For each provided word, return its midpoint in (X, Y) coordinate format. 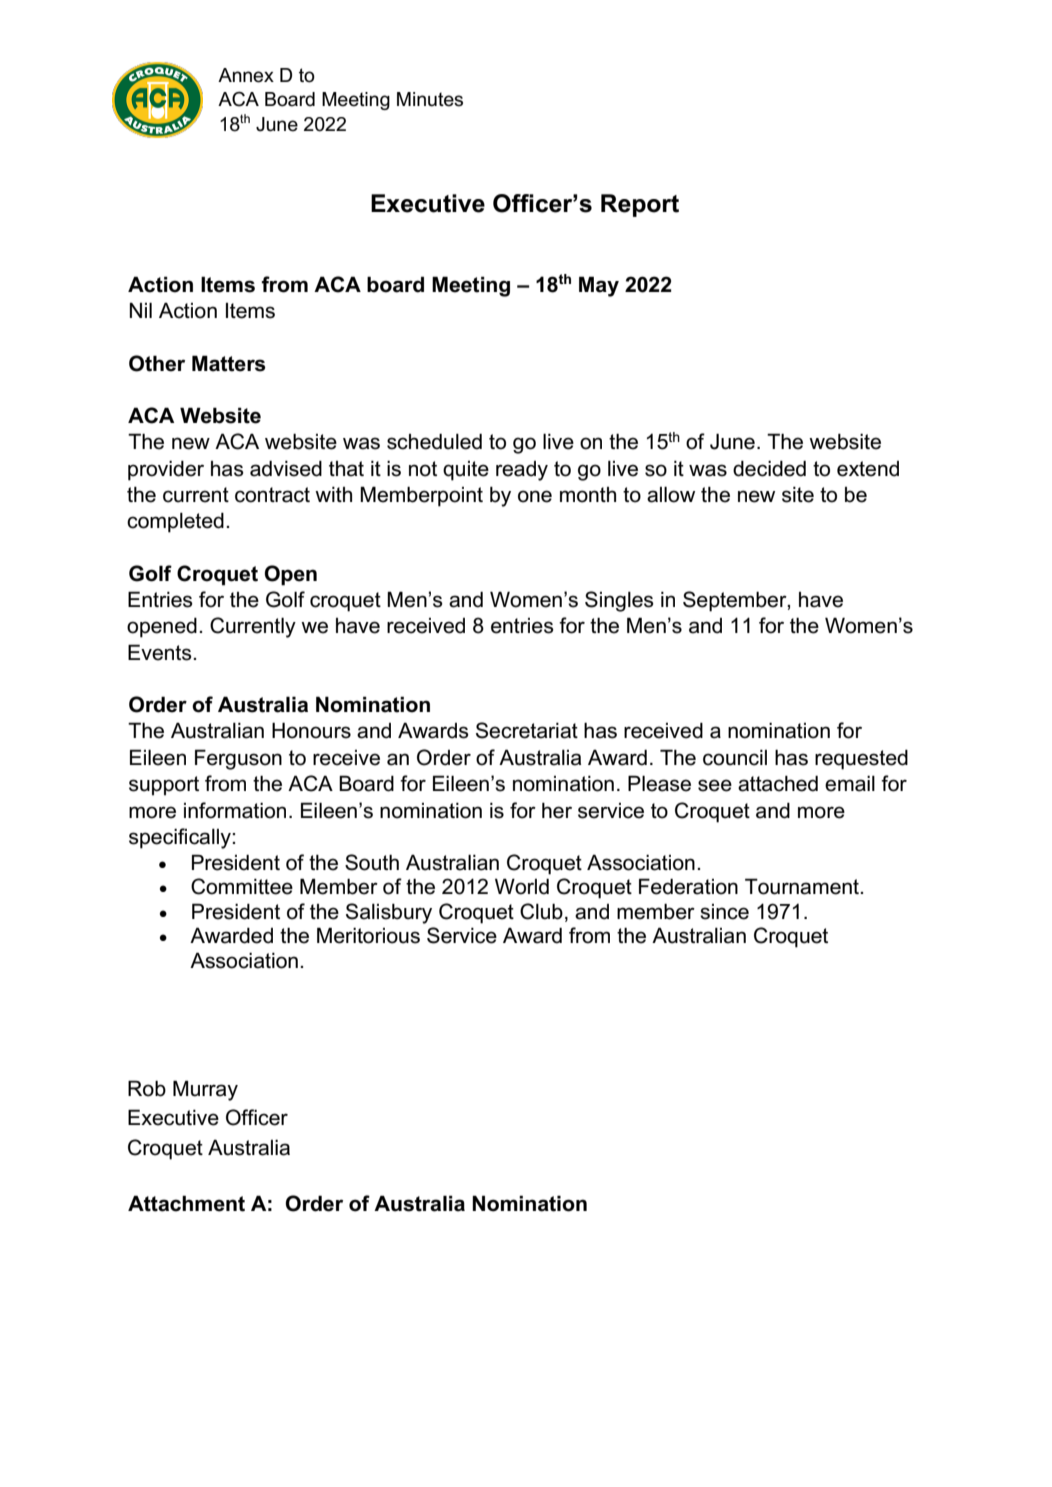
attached (778, 784)
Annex (246, 75)
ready (522, 471)
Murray (205, 1090)
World (522, 886)
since (724, 912)
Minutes (430, 99)
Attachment (186, 1203)
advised (286, 469)
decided (769, 469)
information (235, 810)
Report (640, 205)
